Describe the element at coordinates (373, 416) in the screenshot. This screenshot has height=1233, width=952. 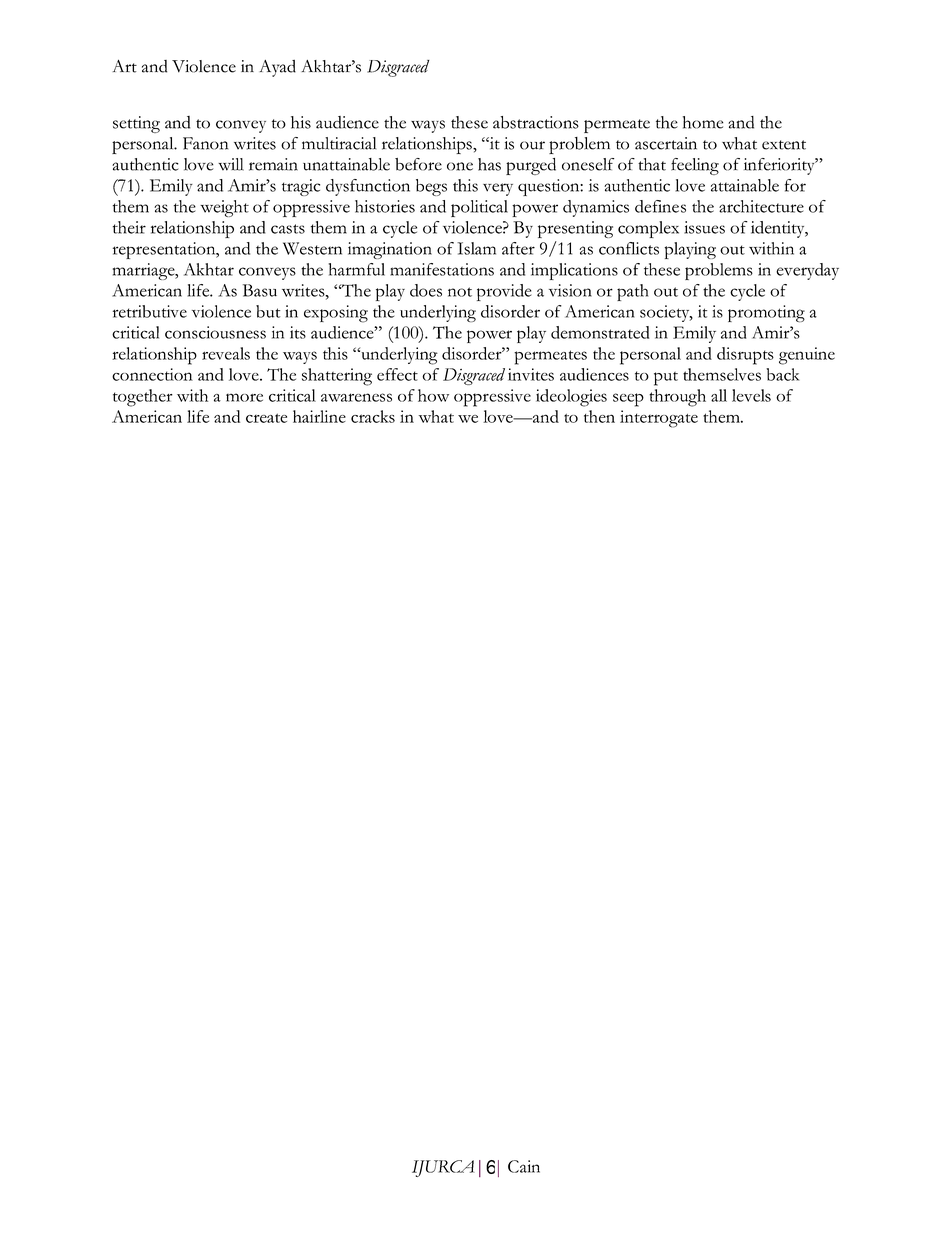
I see `cracks` at that location.
